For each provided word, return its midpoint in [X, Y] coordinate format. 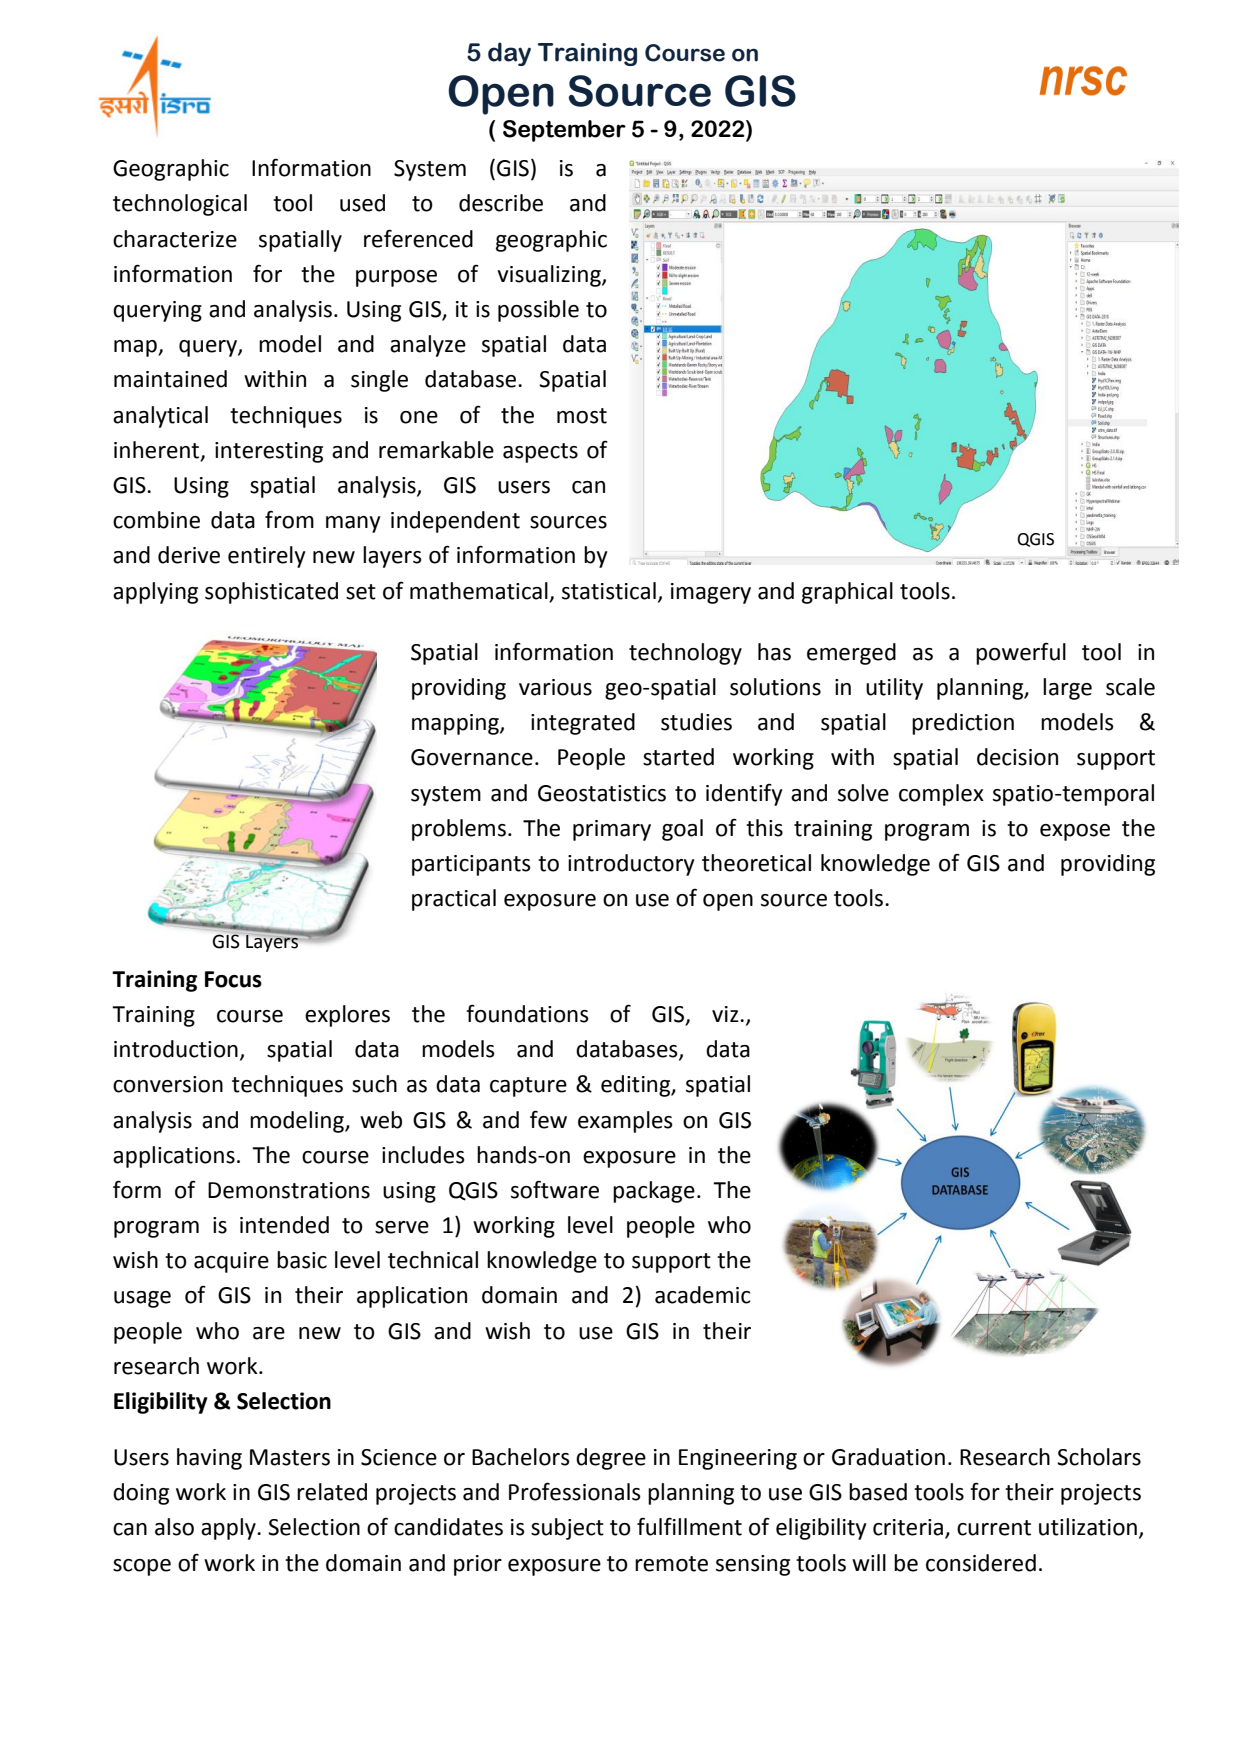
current [994, 1528]
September [564, 131]
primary [612, 830]
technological [180, 205]
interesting [269, 452]
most [582, 416]
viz [726, 1014]
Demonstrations [289, 1190]
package [654, 1192]
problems [459, 830]
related [332, 1492]
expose [1075, 832]
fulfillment [689, 1526]
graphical [847, 593]
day [509, 54]
